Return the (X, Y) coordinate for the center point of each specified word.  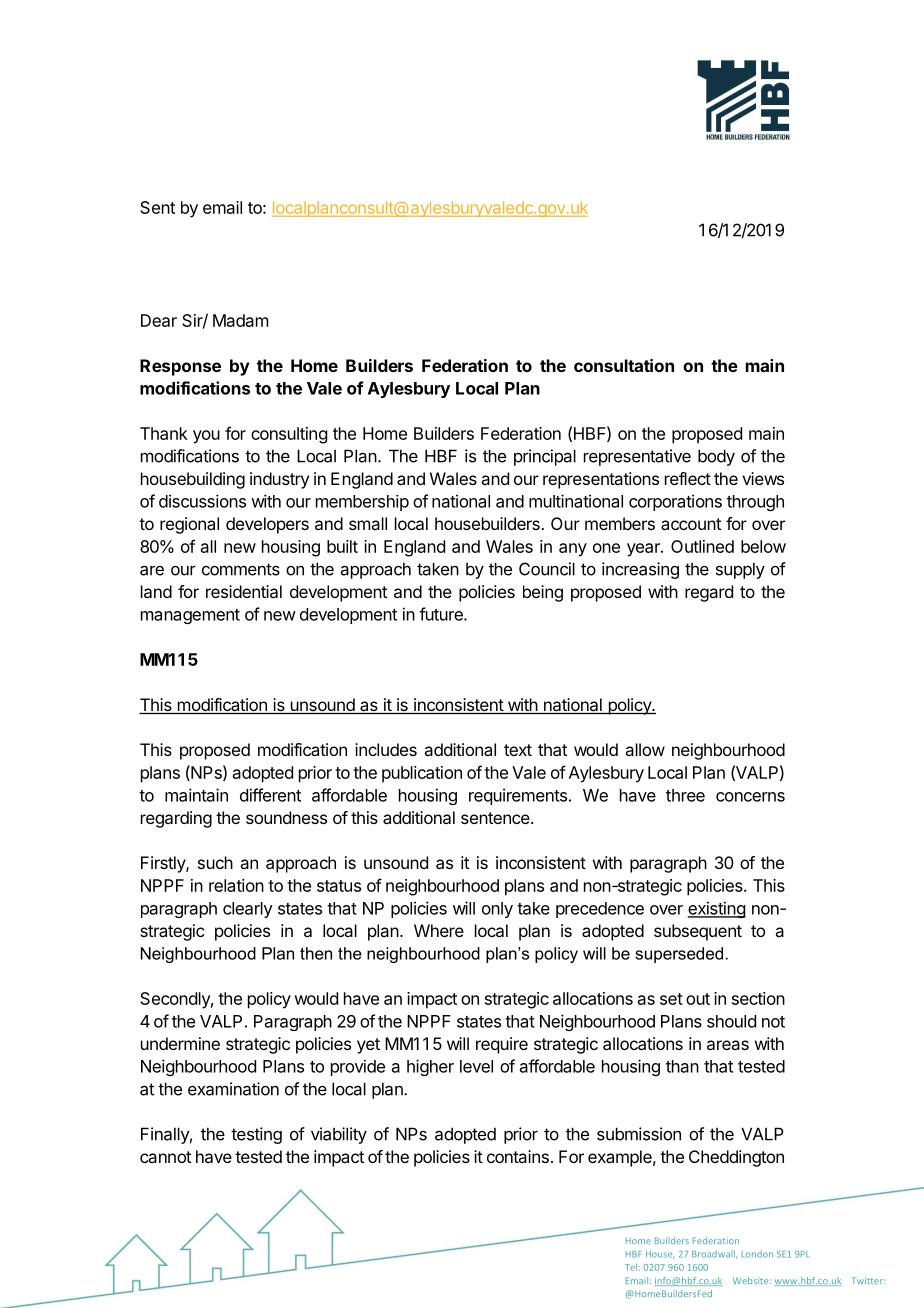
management (190, 616)
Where (439, 930)
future (442, 614)
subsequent (698, 932)
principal (545, 457)
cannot (165, 1157)
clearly (248, 910)
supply (740, 570)
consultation (624, 365)
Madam (240, 320)
